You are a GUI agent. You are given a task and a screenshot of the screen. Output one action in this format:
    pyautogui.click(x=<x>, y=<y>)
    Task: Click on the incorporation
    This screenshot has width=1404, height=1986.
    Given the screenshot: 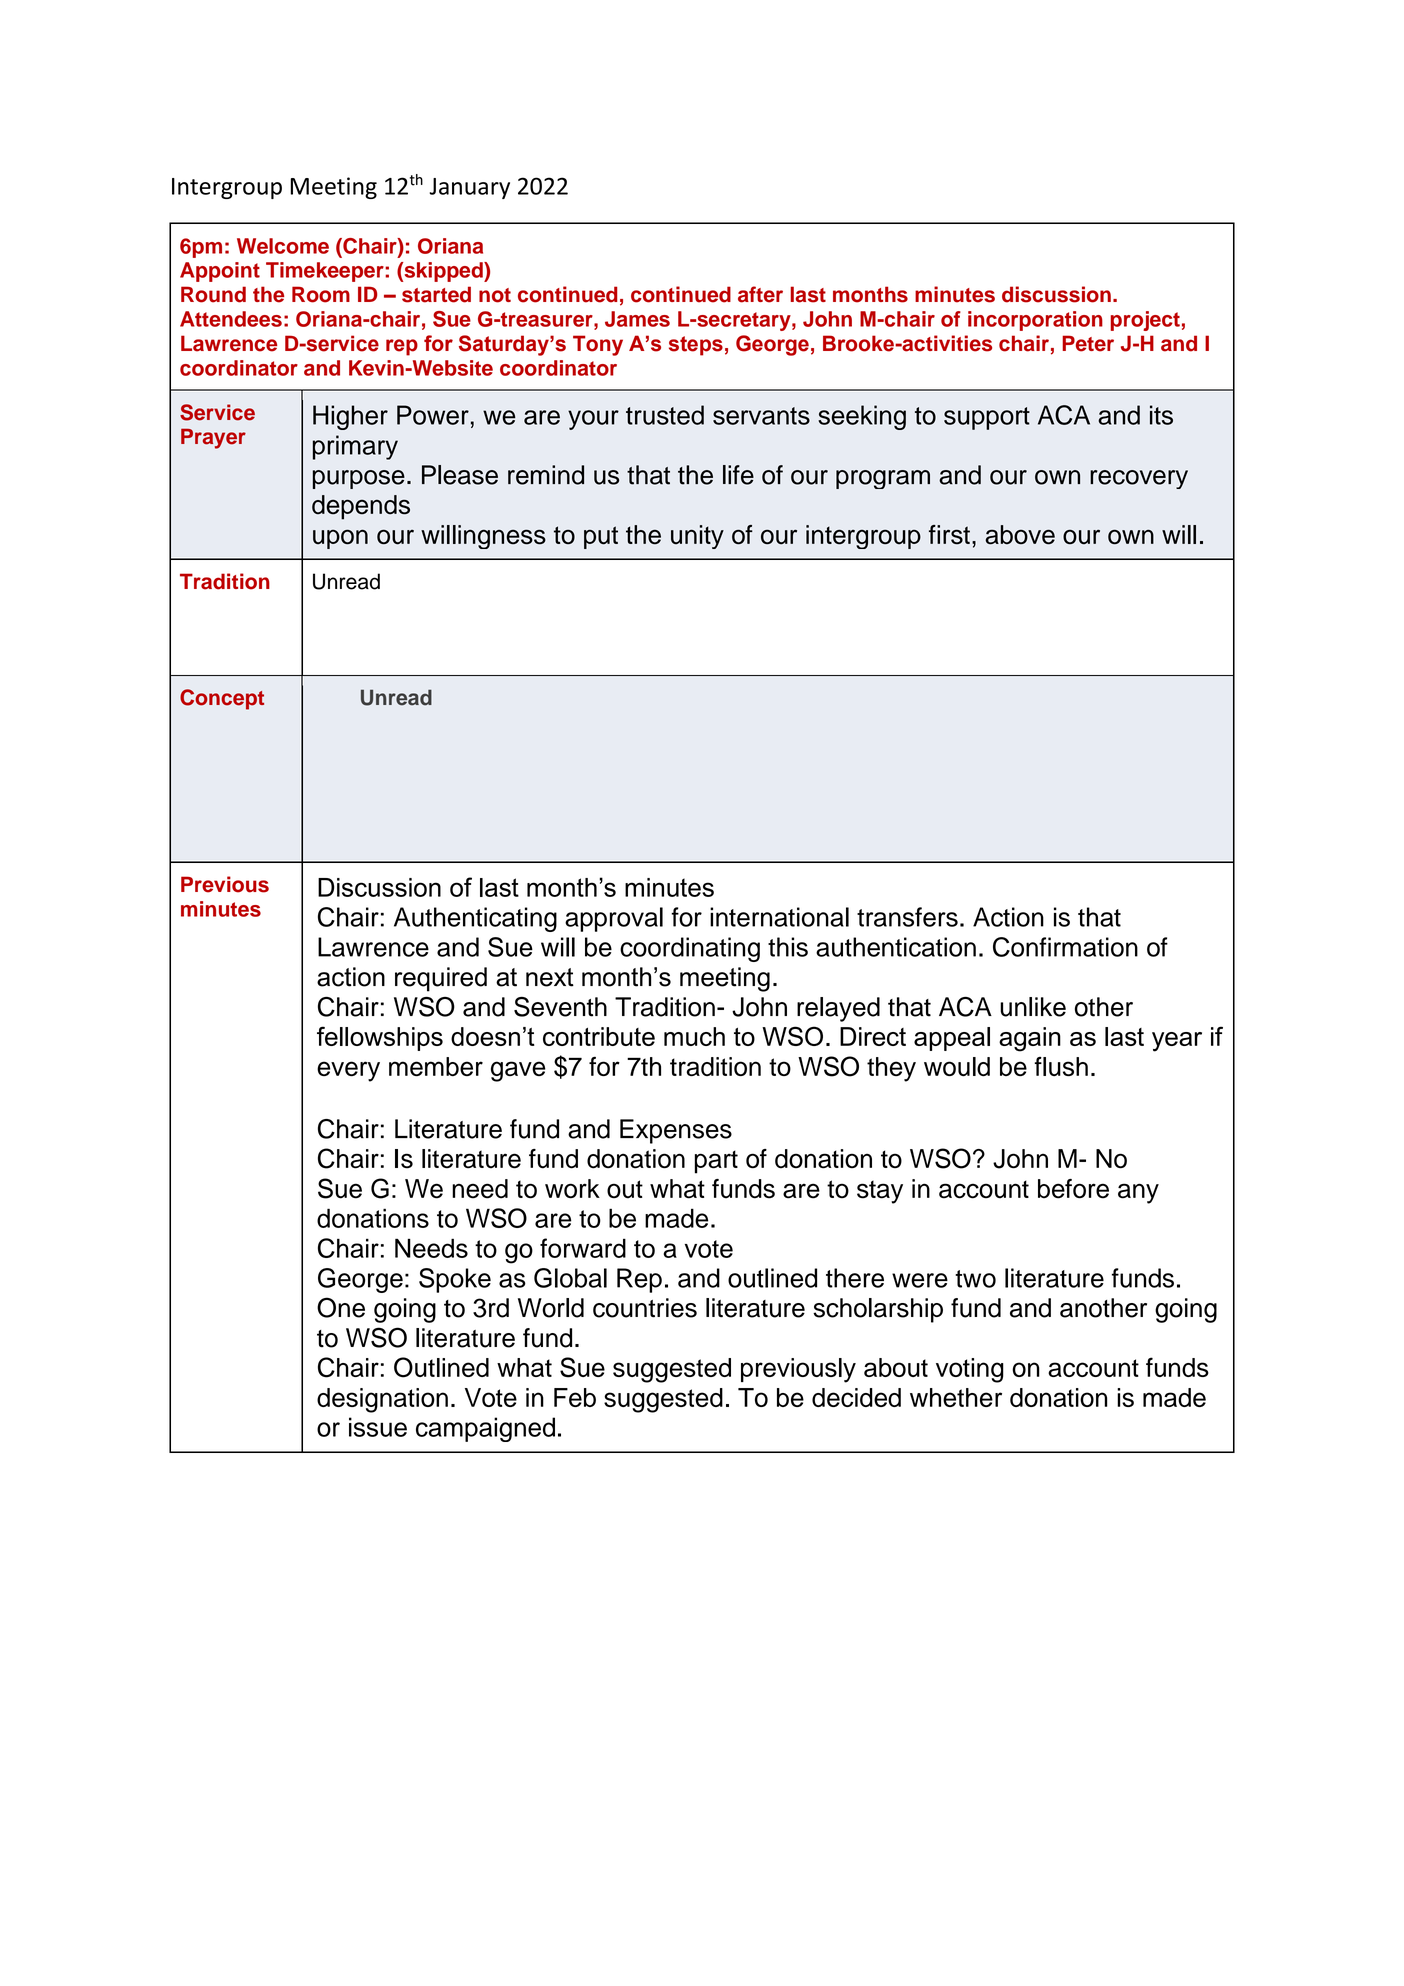 What is the action you would take?
    pyautogui.click(x=1035, y=321)
